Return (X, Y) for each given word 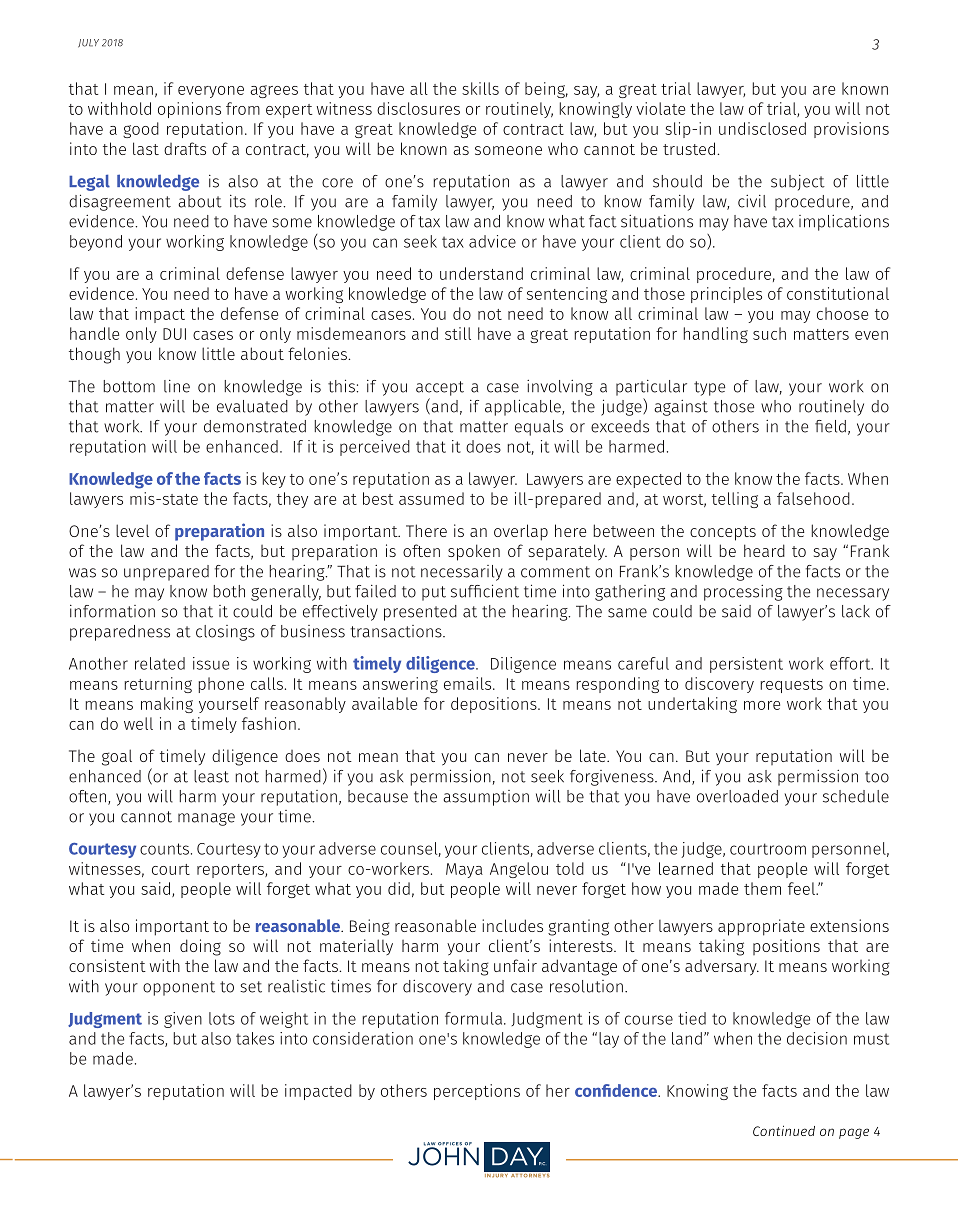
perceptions (477, 1092)
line (177, 386)
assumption (486, 798)
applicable (524, 407)
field (830, 426)
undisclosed (762, 128)
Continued (784, 1130)
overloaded (737, 796)
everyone (211, 92)
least (211, 776)
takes (255, 1038)
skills (480, 88)
